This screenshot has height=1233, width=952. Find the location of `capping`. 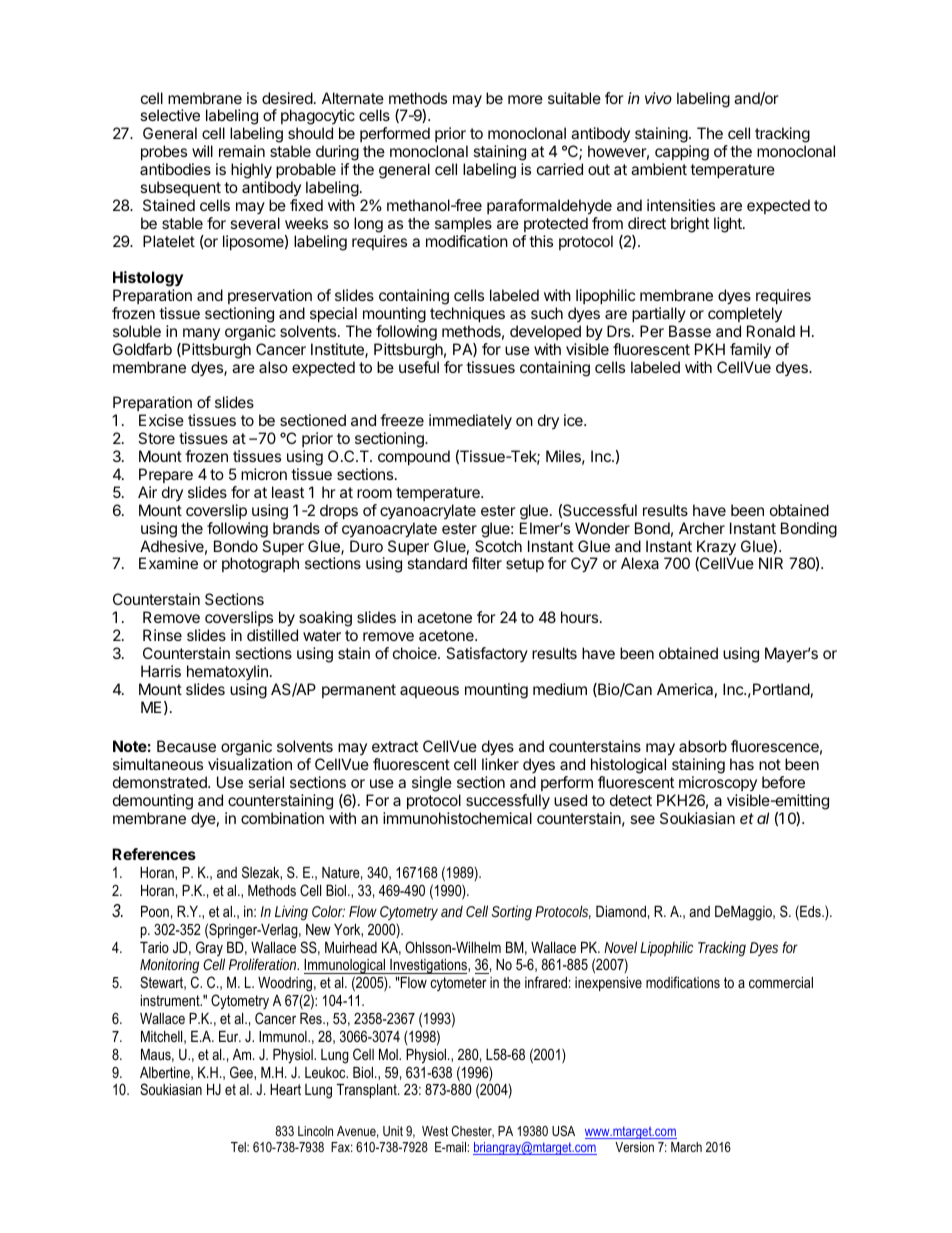

capping is located at coordinates (681, 154).
